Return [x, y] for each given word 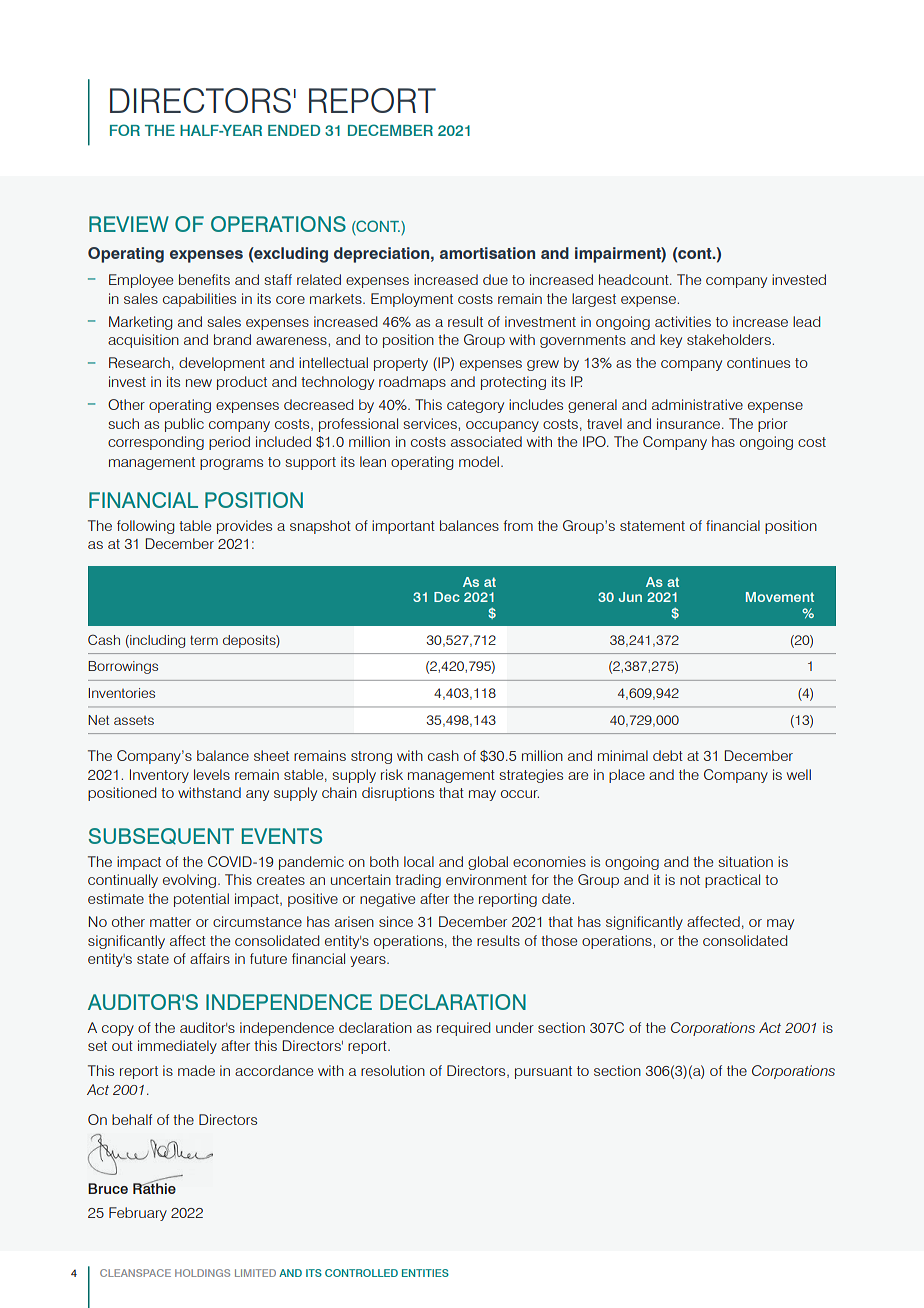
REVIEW [129, 224]
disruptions [398, 794]
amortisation [487, 253]
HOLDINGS [202, 1273]
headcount [635, 279]
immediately [177, 1047]
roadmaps [412, 383]
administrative [697, 404]
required [463, 1029]
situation [746, 861]
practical [732, 881]
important [403, 527]
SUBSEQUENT [161, 836]
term [204, 640]
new [199, 383]
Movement [780, 597]
